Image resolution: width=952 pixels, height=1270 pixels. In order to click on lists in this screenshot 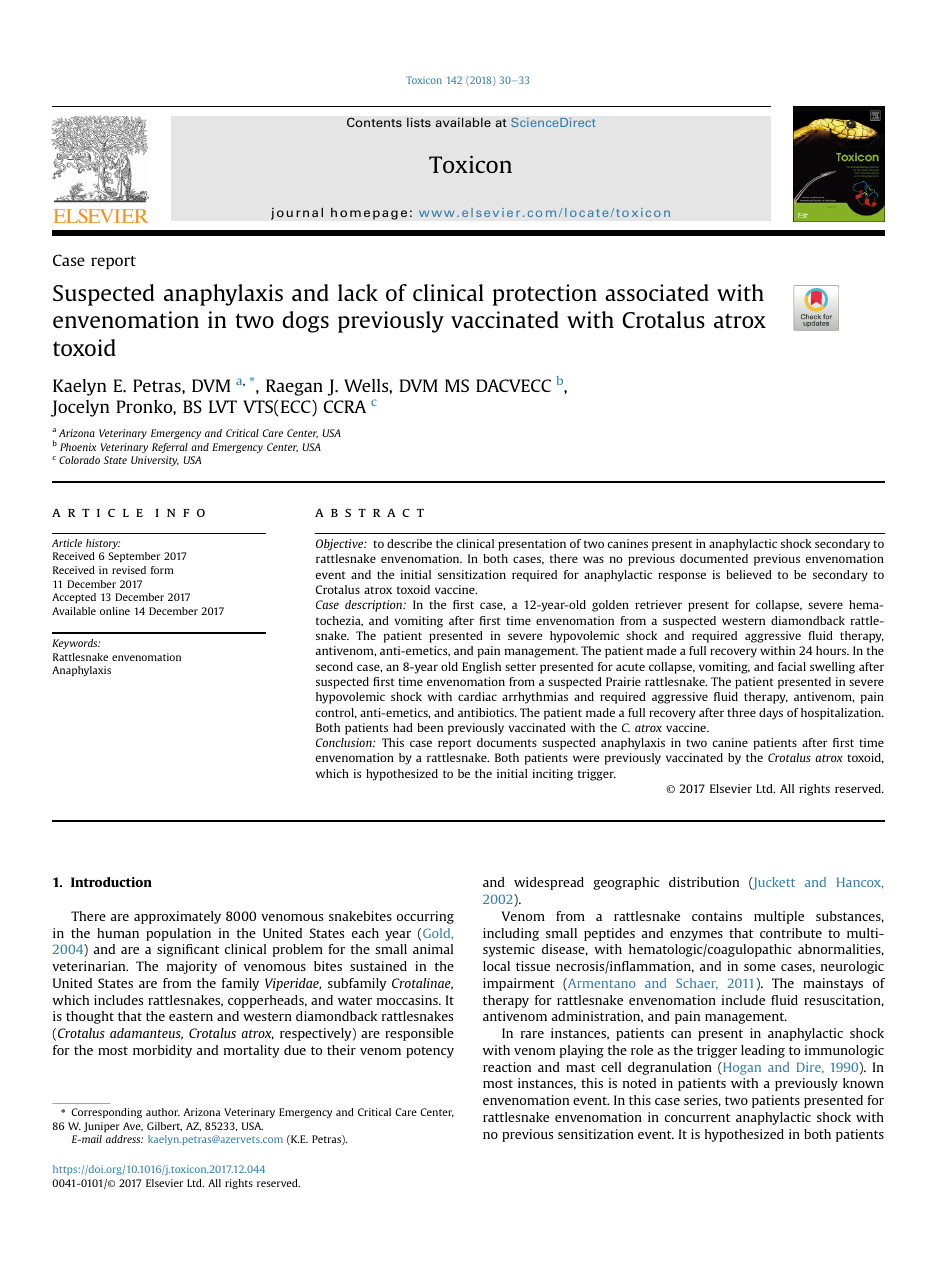, I will do `click(419, 122)`.
